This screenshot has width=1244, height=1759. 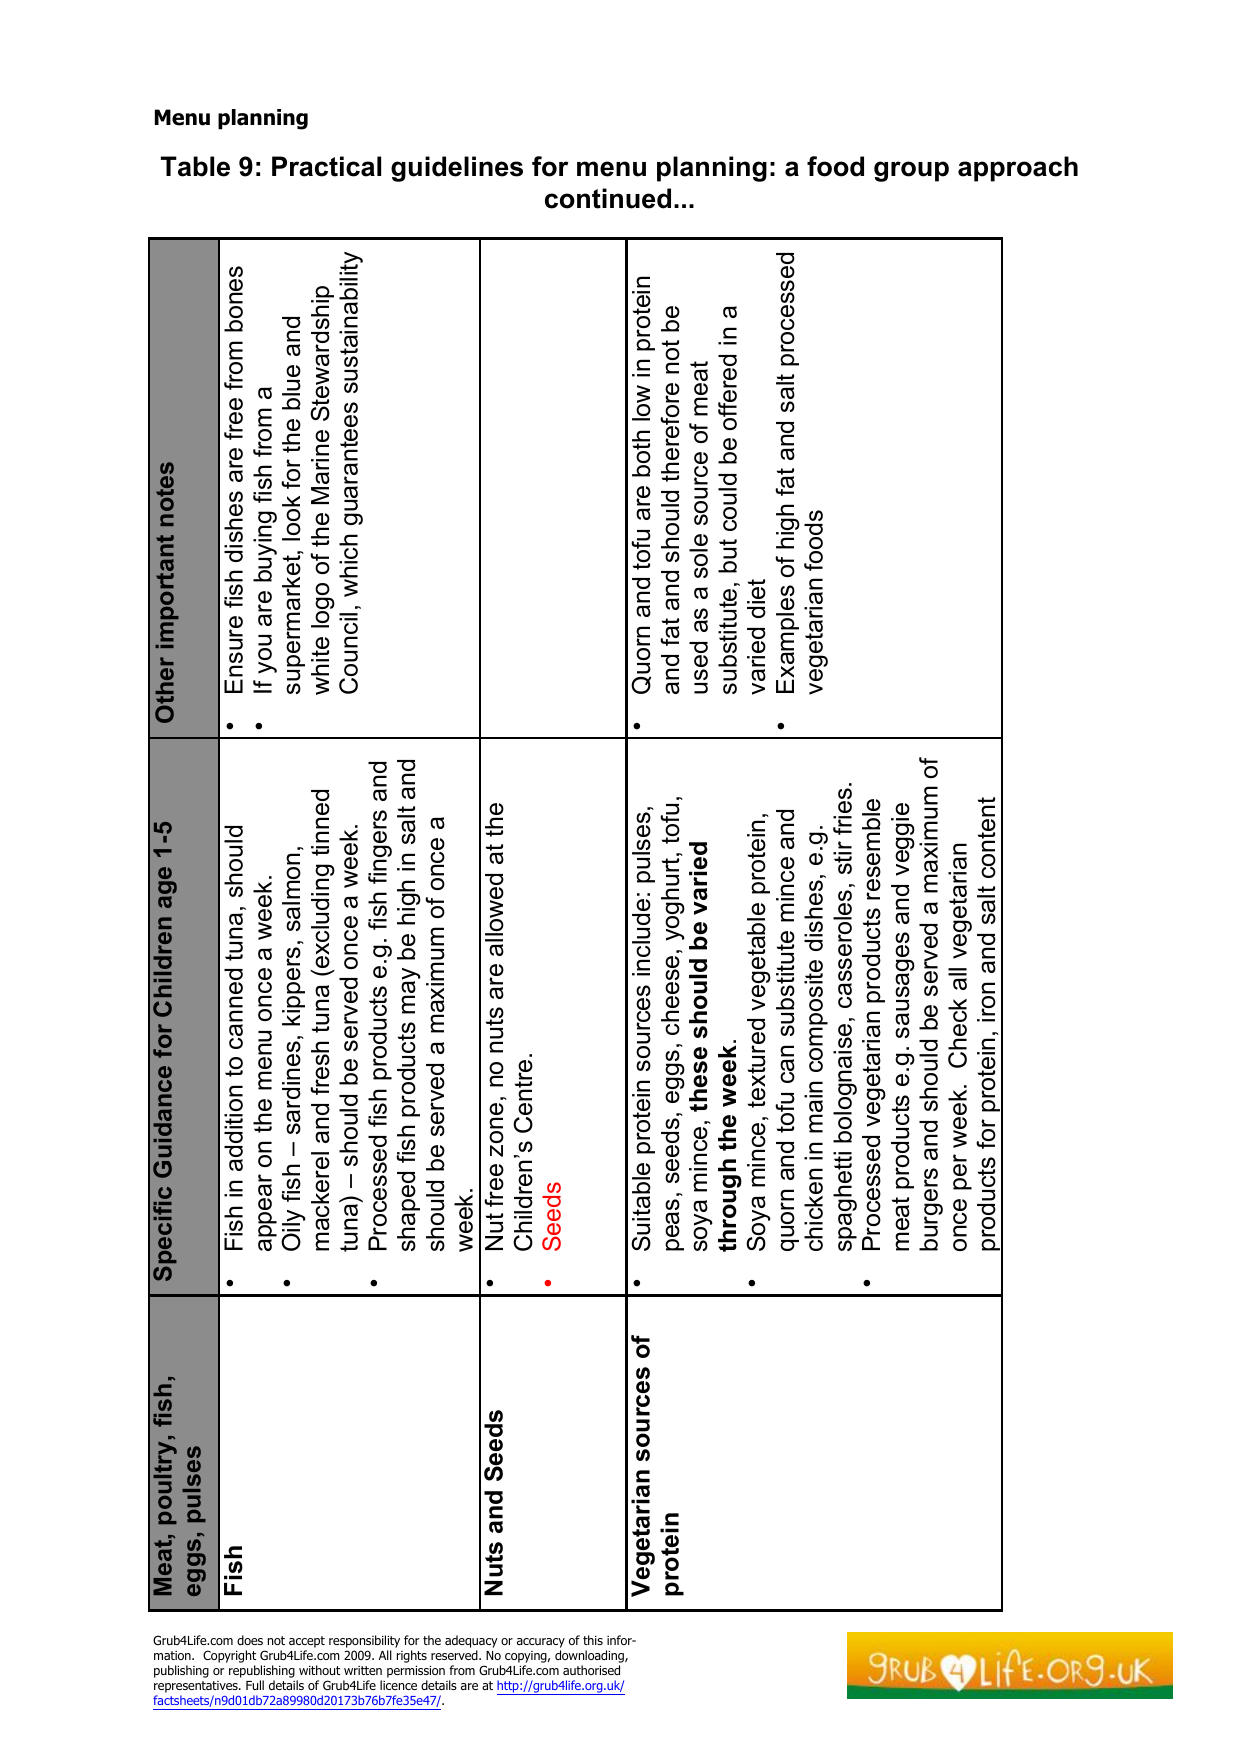 What do you see at coordinates (593, 1640) in the screenshot?
I see `this` at bounding box center [593, 1640].
